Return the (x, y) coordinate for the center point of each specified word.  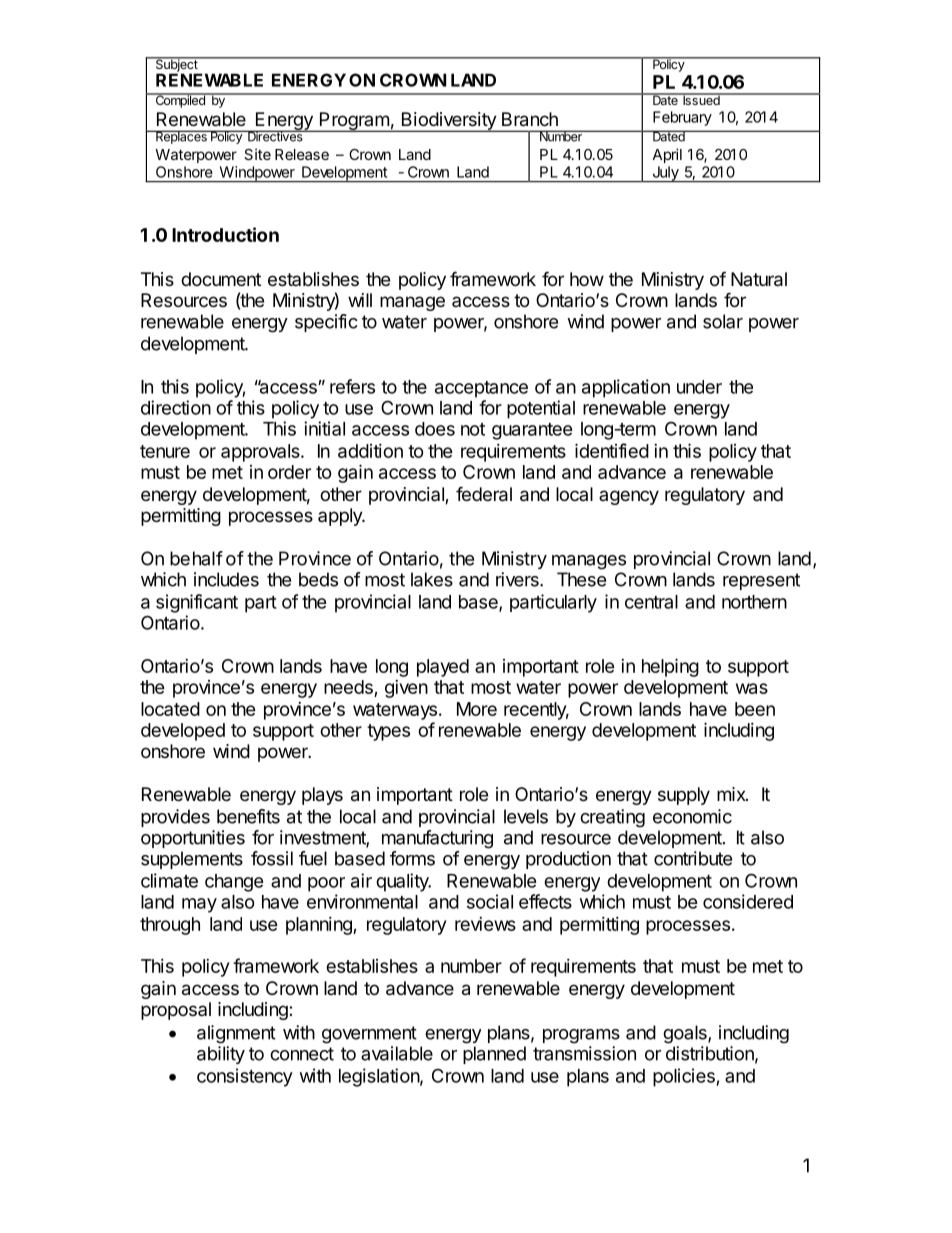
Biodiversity (448, 122)
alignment (236, 1034)
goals (686, 1034)
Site (257, 154)
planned (494, 1055)
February (682, 118)
